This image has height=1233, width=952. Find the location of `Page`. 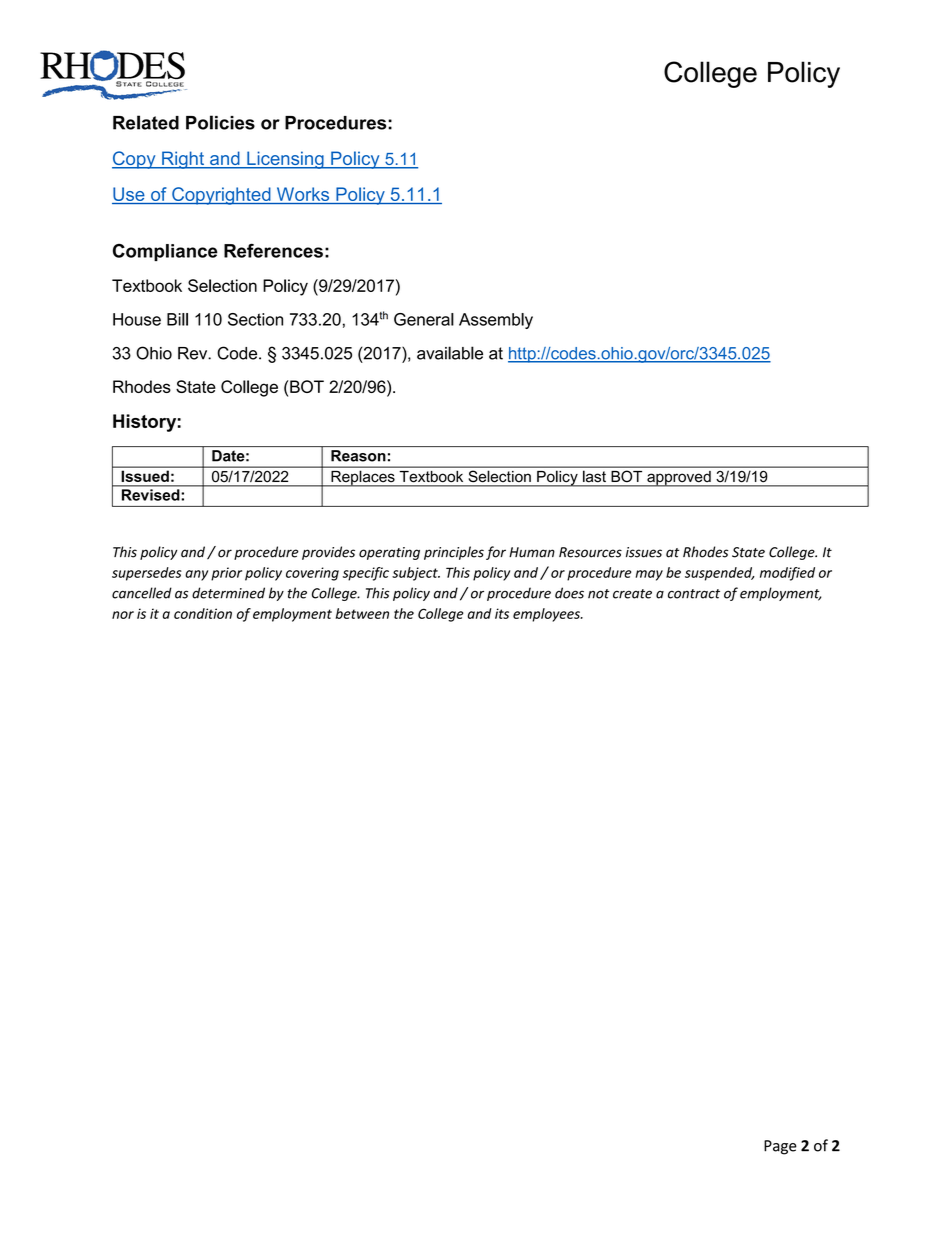

Page is located at coordinates (780, 1147).
